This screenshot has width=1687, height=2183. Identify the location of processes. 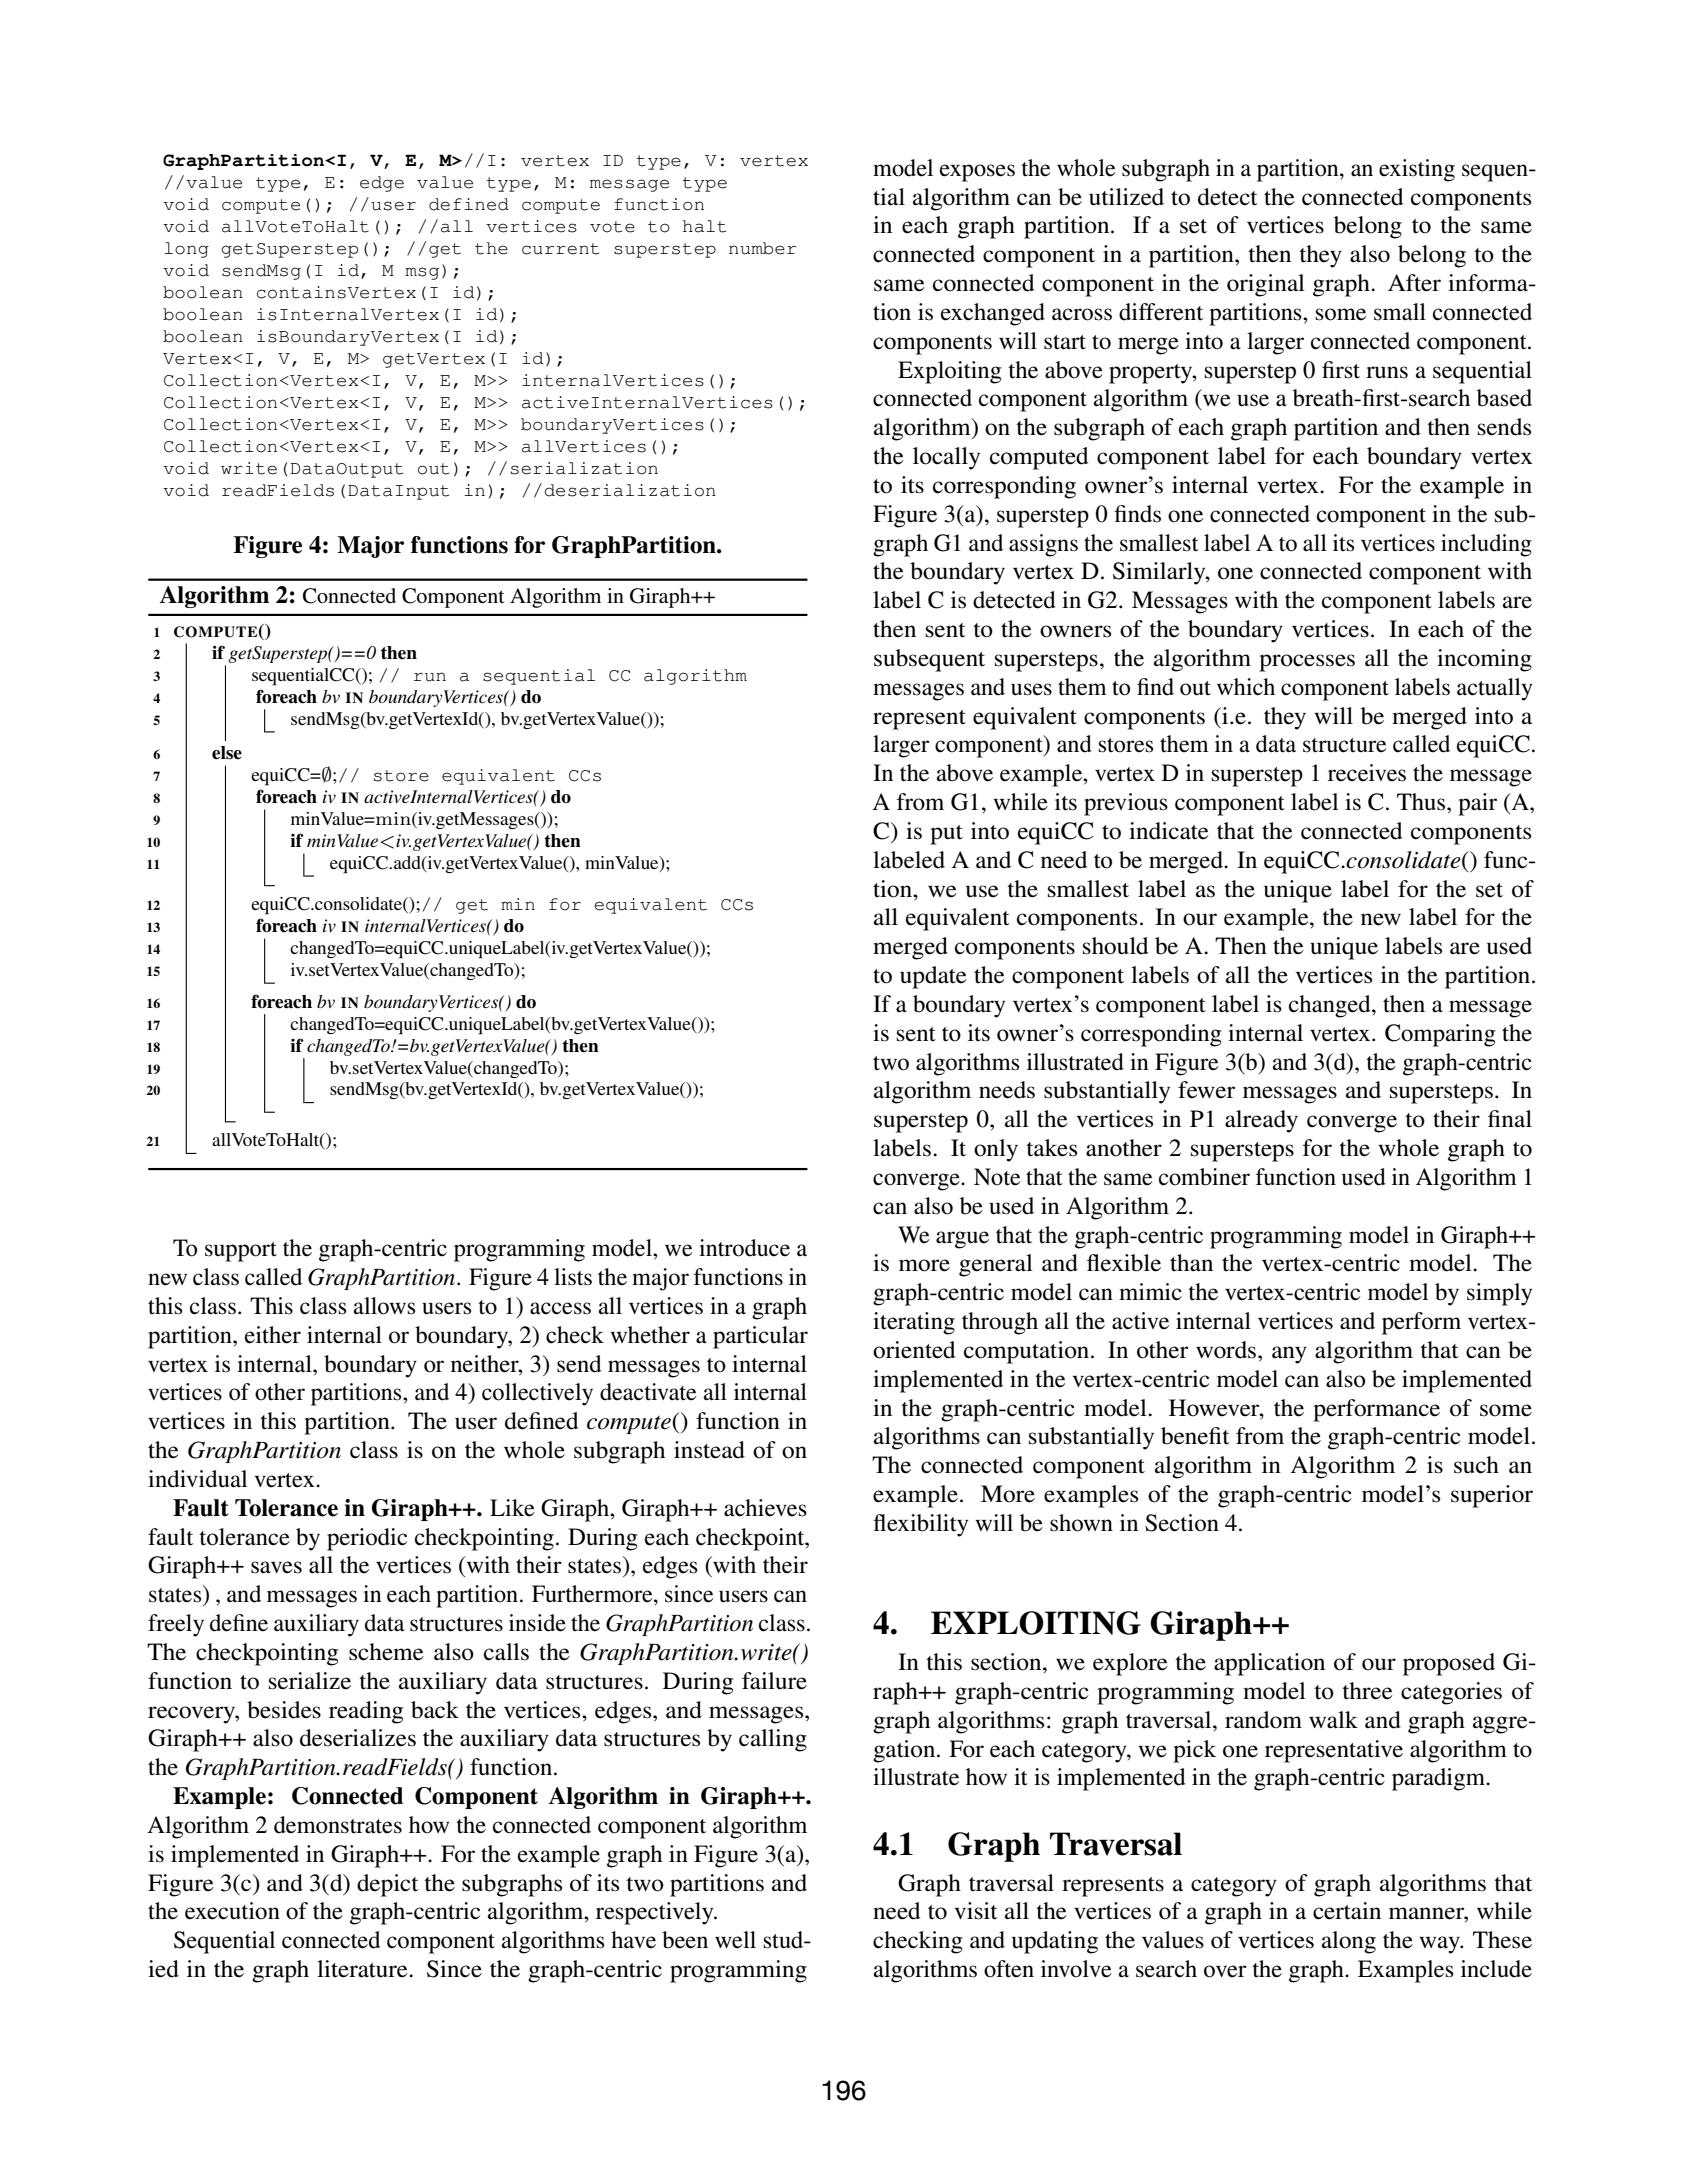
(1307, 663).
